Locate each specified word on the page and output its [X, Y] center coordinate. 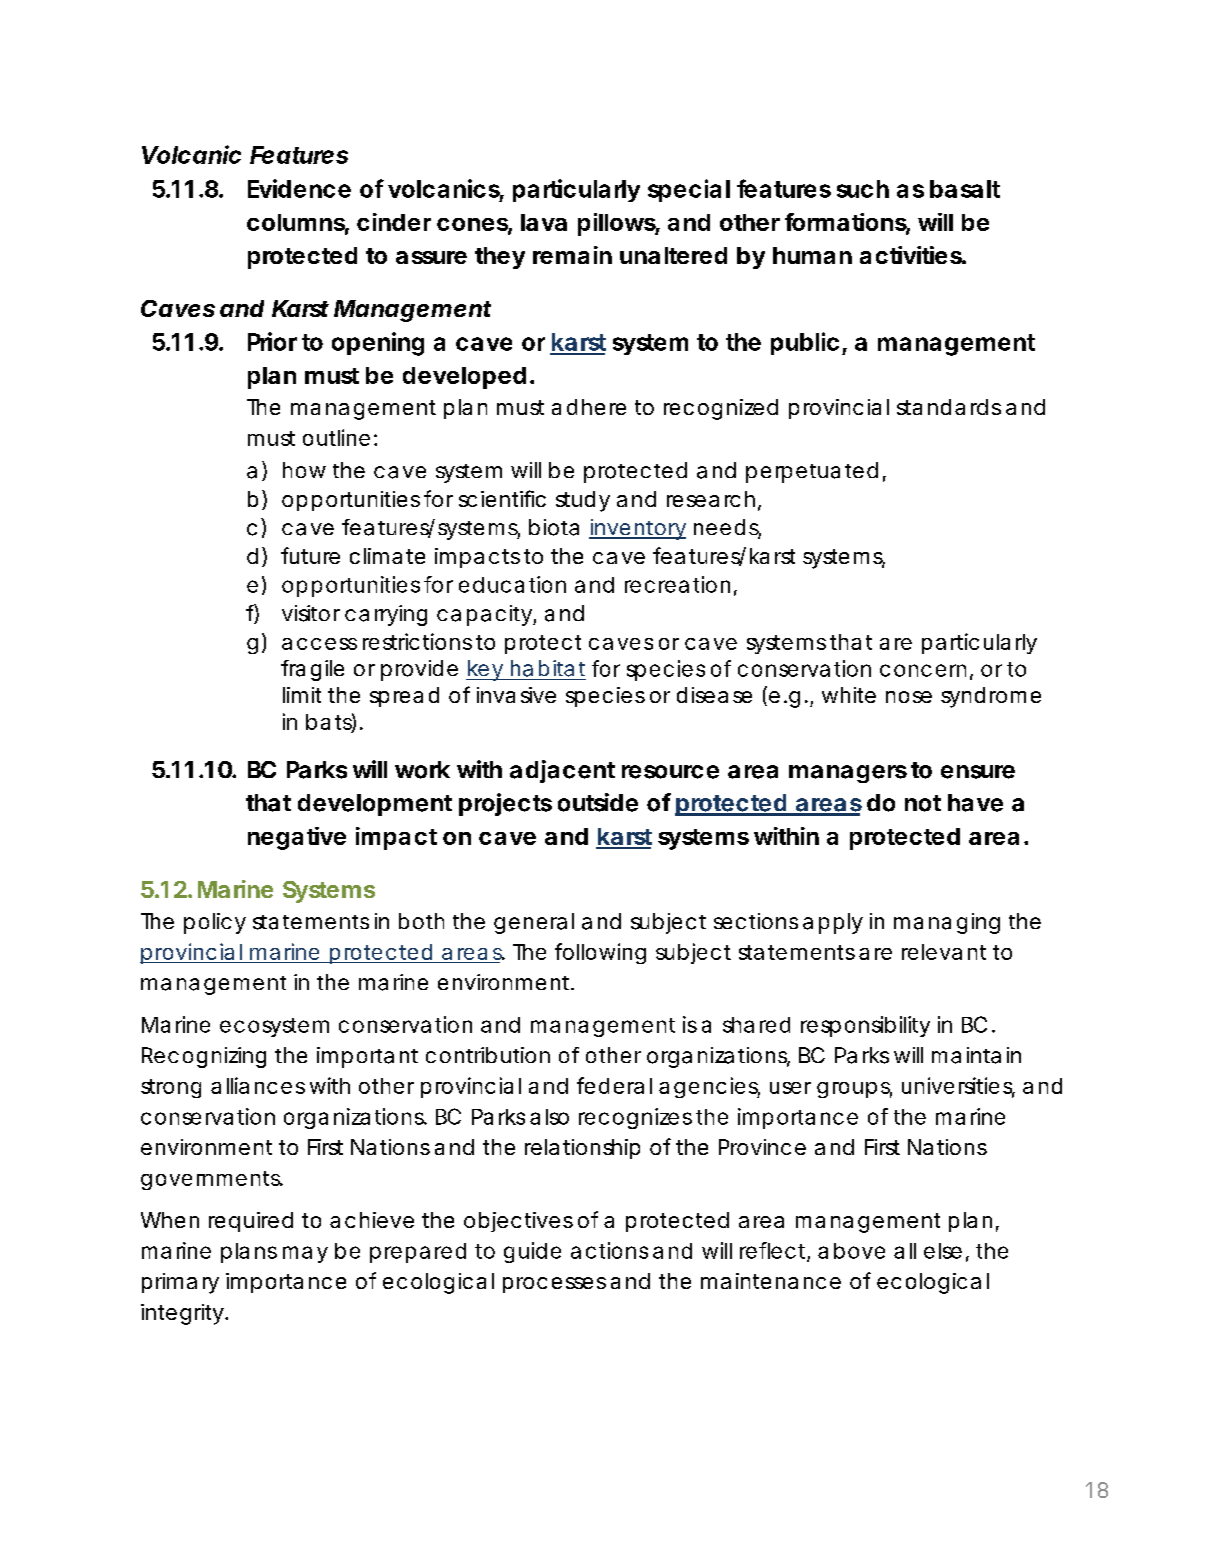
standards [949, 407]
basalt [965, 189]
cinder [394, 222]
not [923, 803]
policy [215, 923]
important [367, 1057]
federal [614, 1085]
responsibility [865, 1026]
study [583, 501]
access [319, 644]
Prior [272, 341]
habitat [548, 668]
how [304, 470]
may [305, 1254]
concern [923, 670]
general [534, 923]
